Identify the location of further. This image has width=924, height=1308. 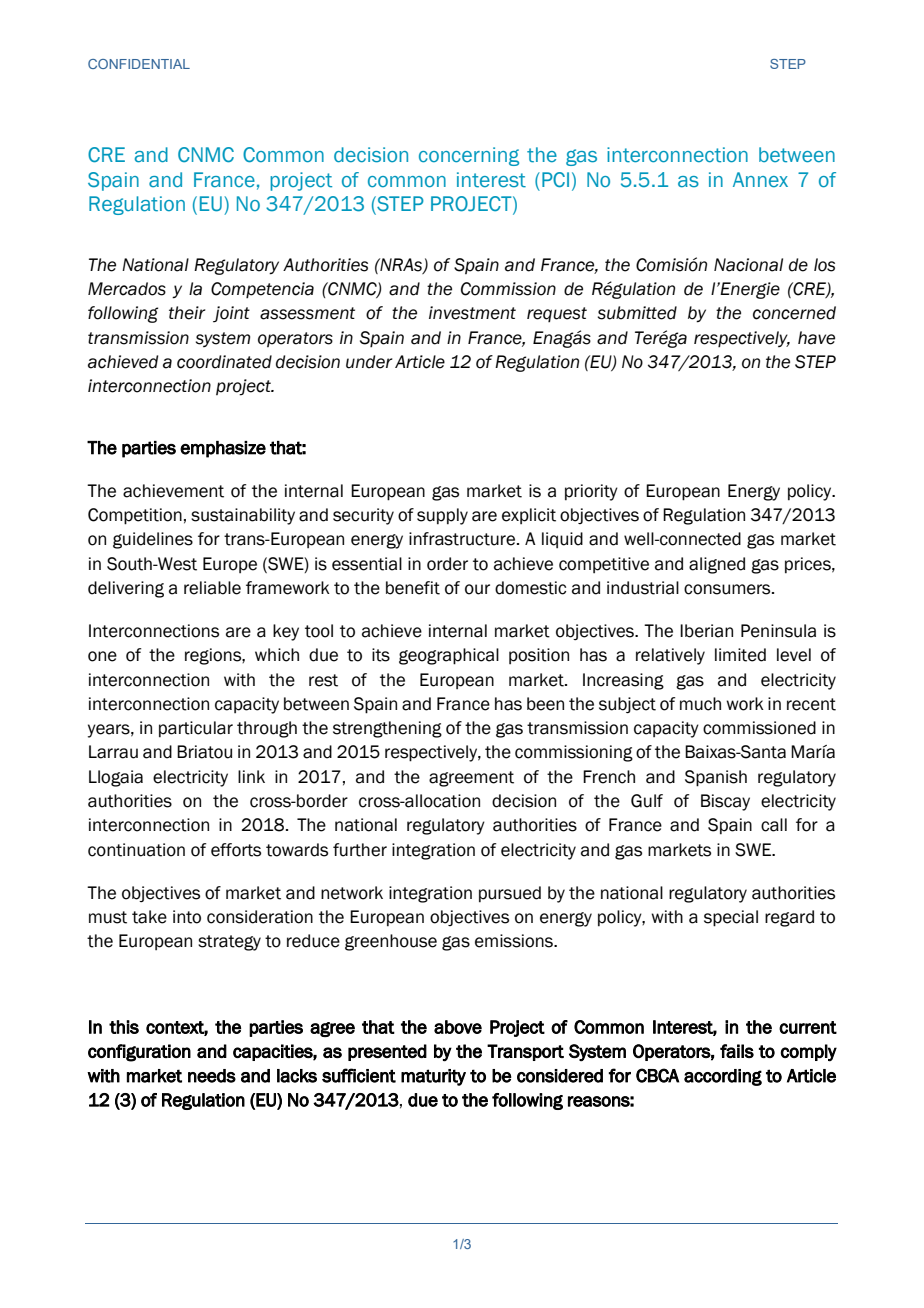
(360, 850).
